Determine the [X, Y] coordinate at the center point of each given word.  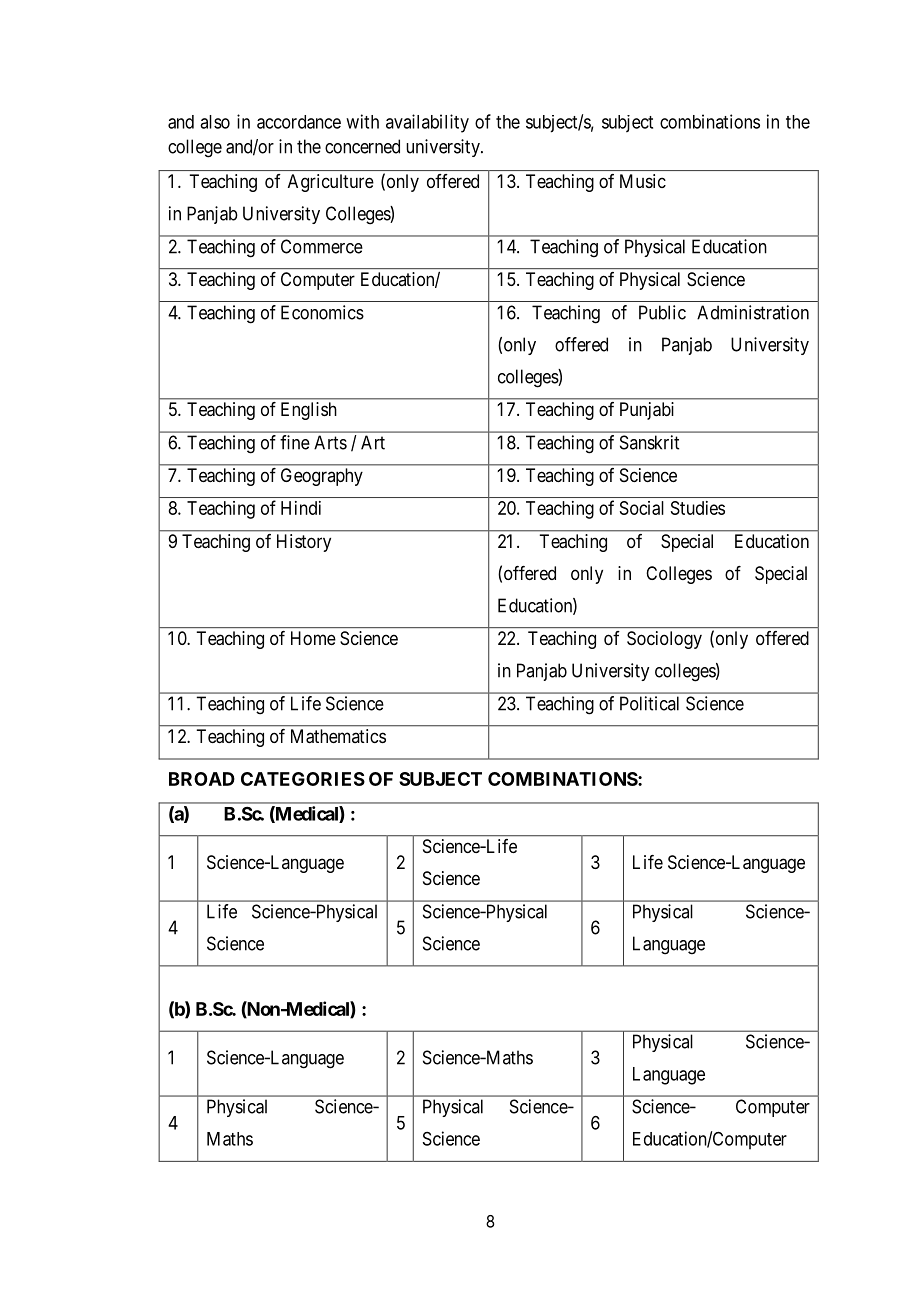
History [304, 543]
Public [662, 312]
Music [643, 181]
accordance [299, 122]
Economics [322, 312]
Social [642, 508]
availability [427, 123]
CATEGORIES [303, 779]
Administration [753, 312]
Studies [698, 508]
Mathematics [338, 736]
